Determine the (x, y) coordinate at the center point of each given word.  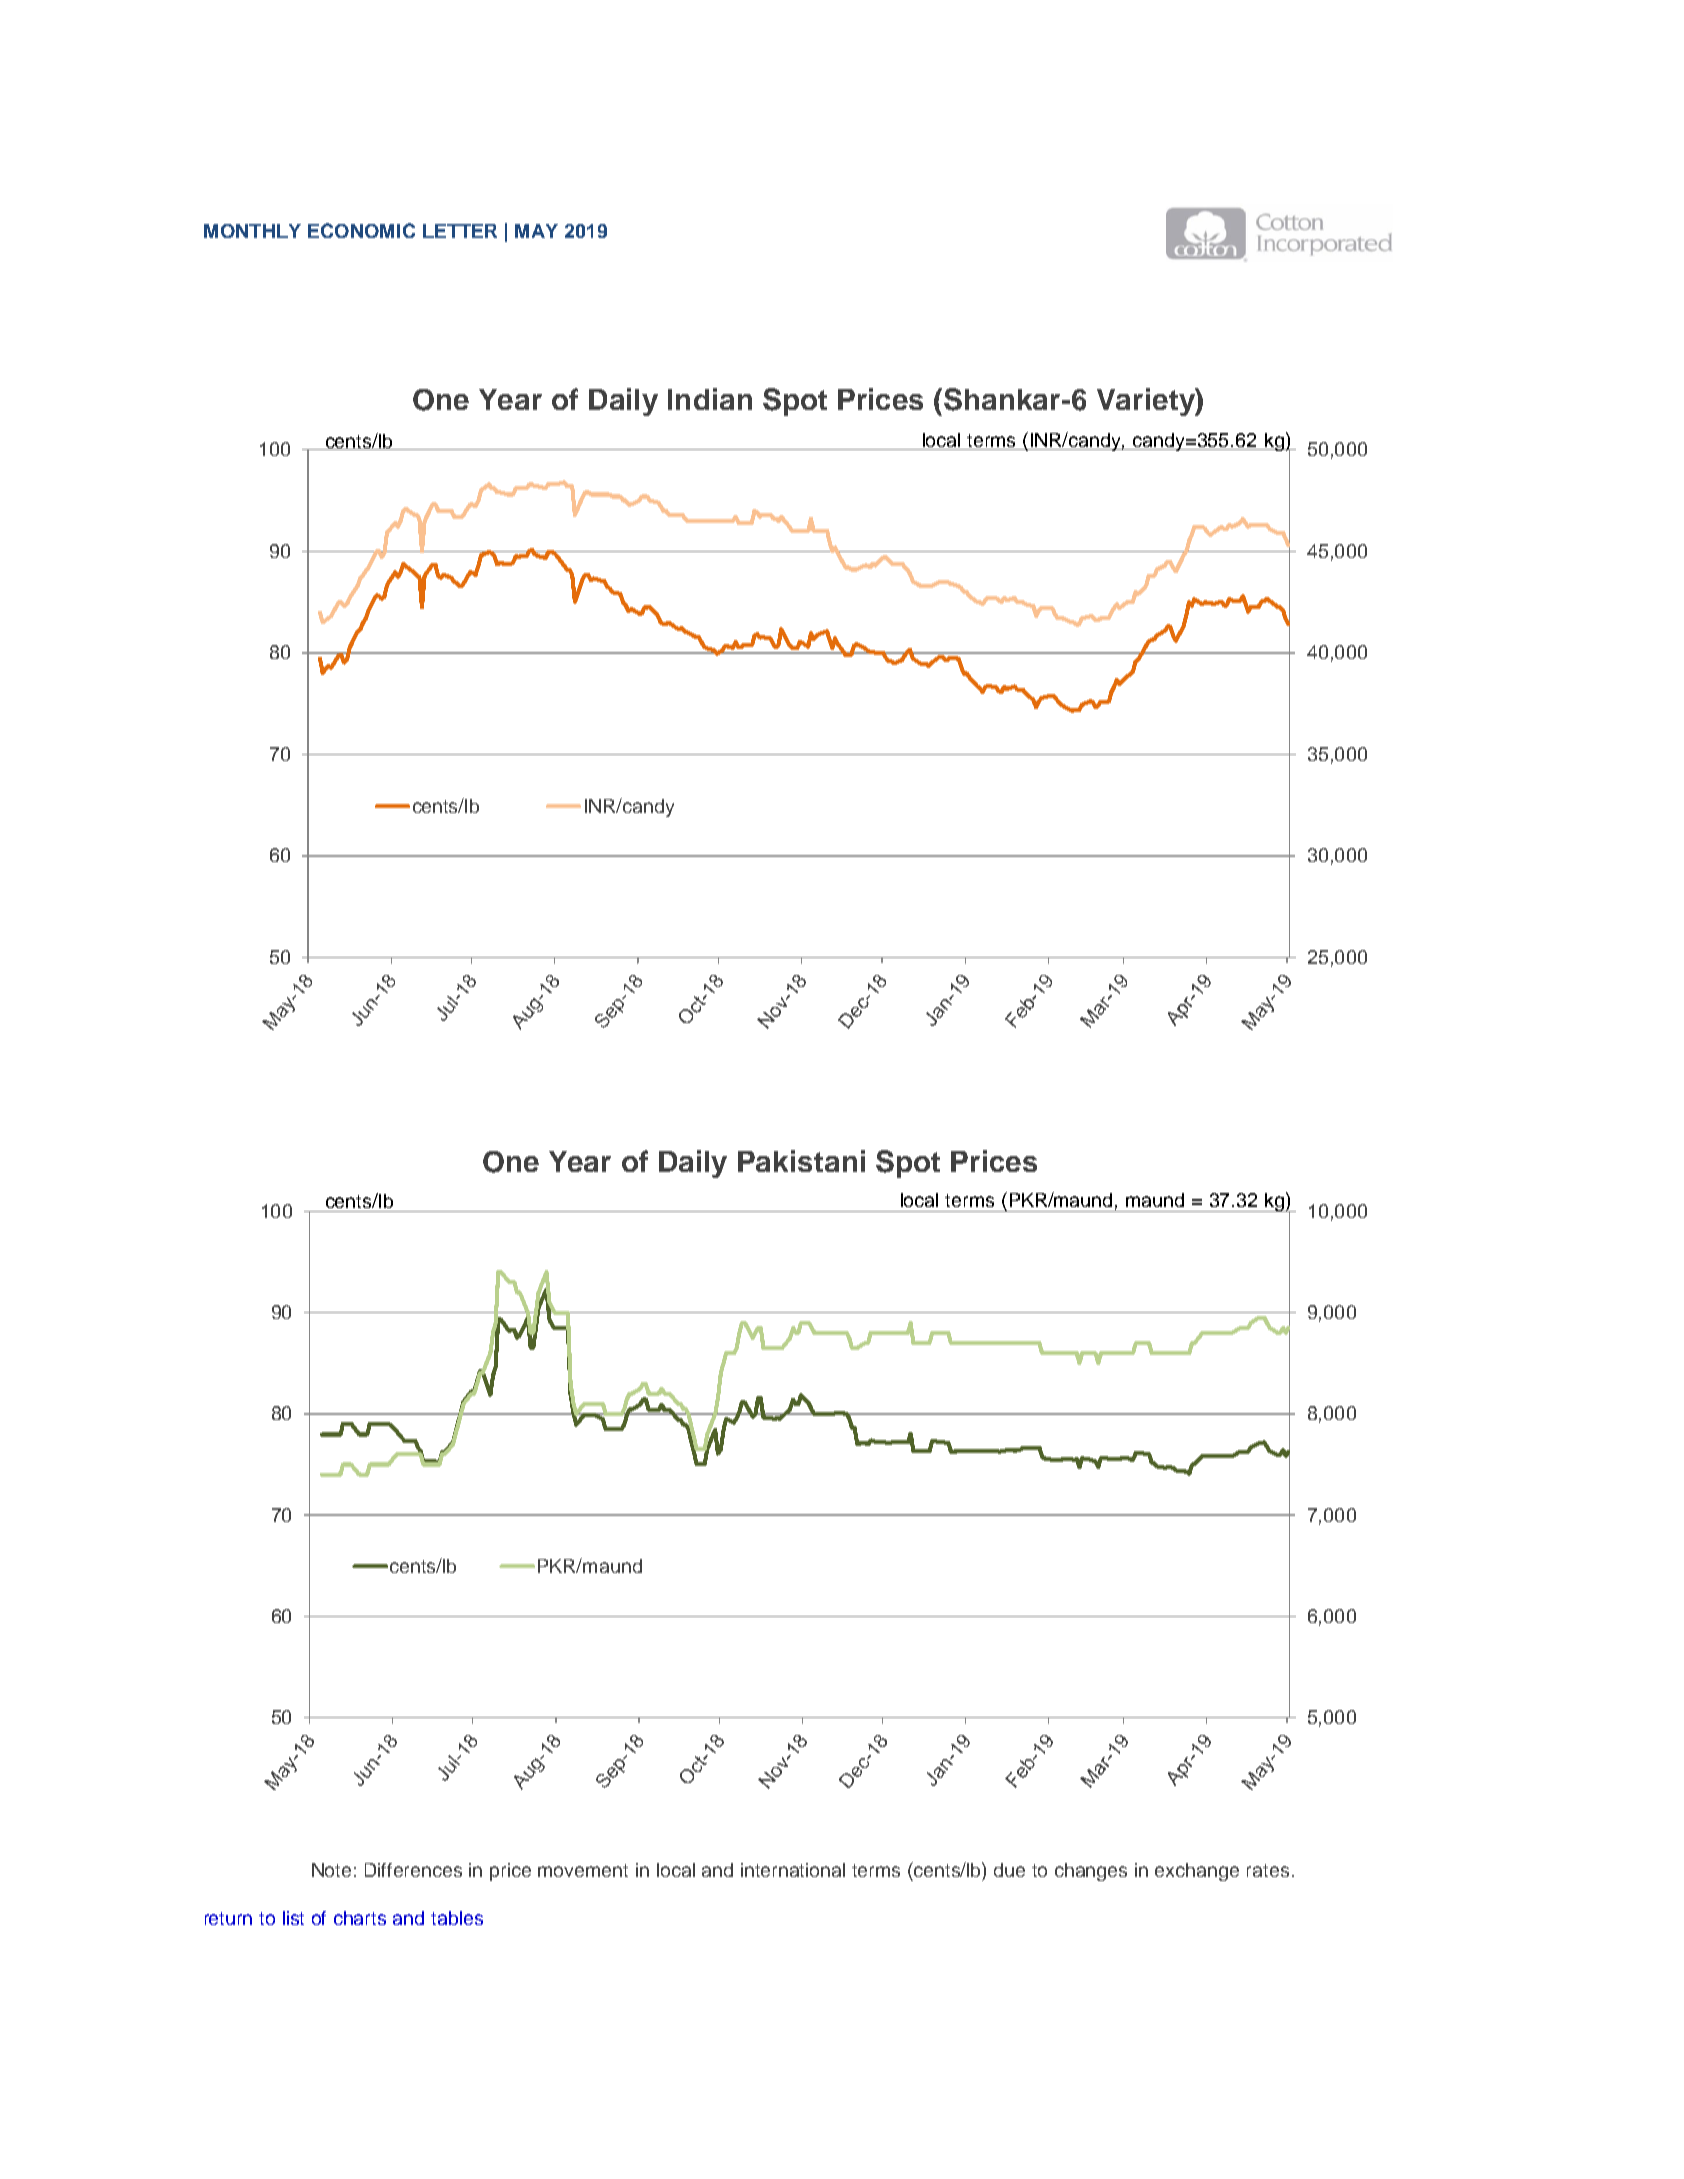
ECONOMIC (361, 230)
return (228, 1918)
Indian (710, 399)
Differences (413, 1870)
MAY (536, 231)
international (793, 1870)
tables (457, 1918)
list (293, 1918)
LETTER (460, 231)
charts (360, 1918)
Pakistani (801, 1161)
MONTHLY (252, 231)
